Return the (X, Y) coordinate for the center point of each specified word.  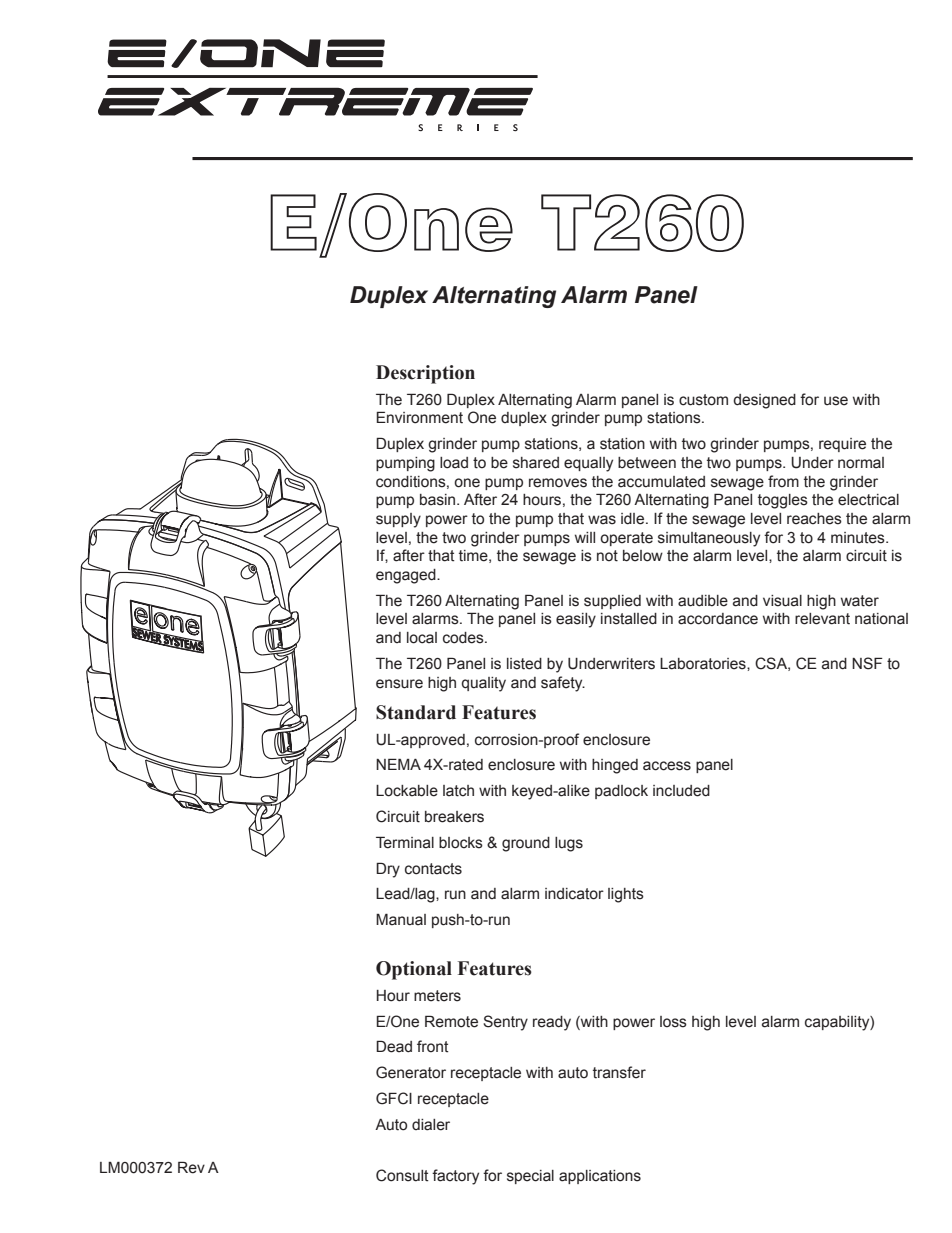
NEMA (398, 764)
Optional (414, 970)
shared (536, 463)
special (530, 1177)
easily (576, 620)
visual (782, 601)
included (681, 791)
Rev (191, 1167)
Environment (419, 417)
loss (673, 1022)
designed (764, 401)
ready (552, 1023)
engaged (407, 576)
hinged (615, 766)
